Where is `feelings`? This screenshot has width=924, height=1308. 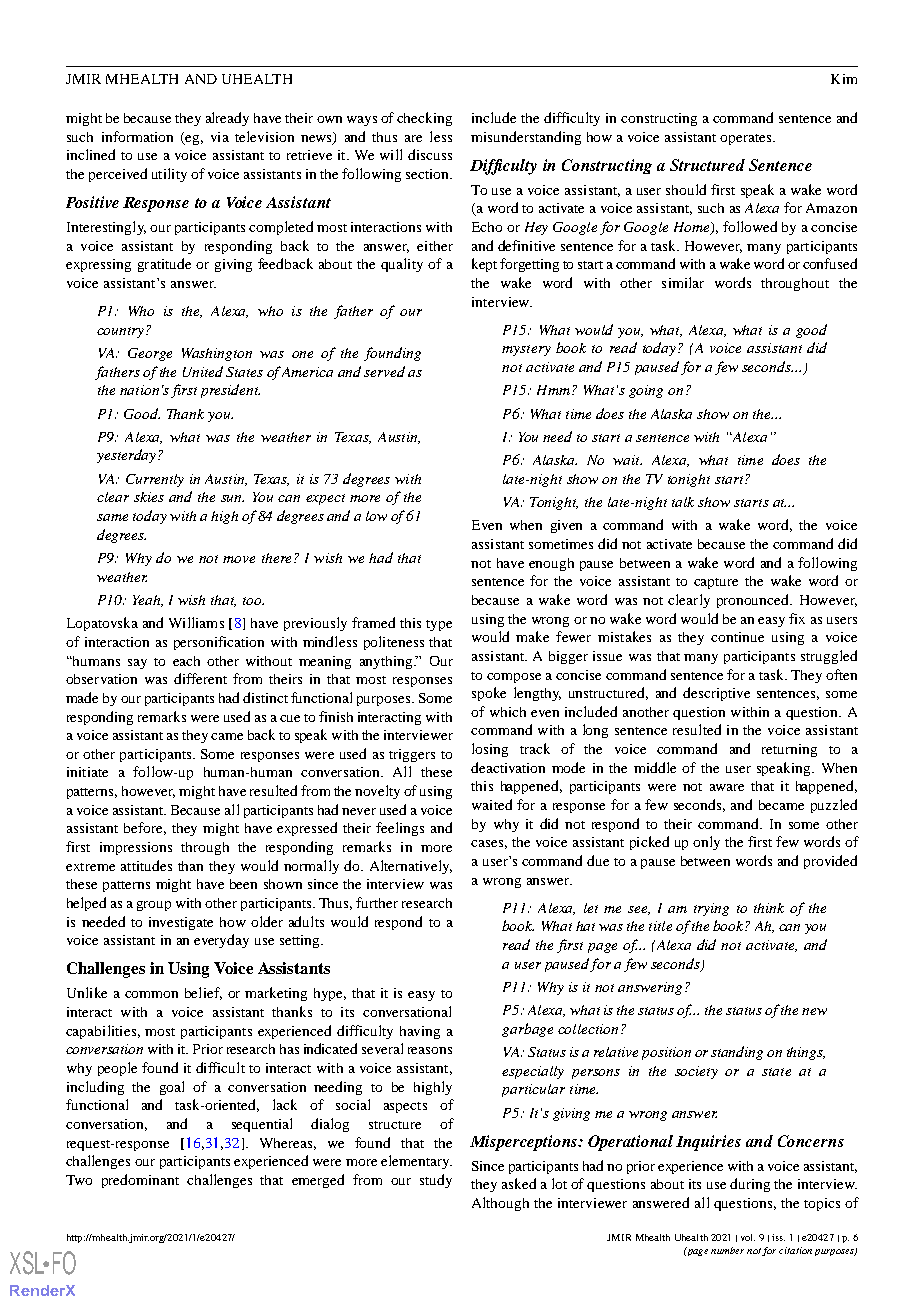
feelings is located at coordinates (400, 829).
